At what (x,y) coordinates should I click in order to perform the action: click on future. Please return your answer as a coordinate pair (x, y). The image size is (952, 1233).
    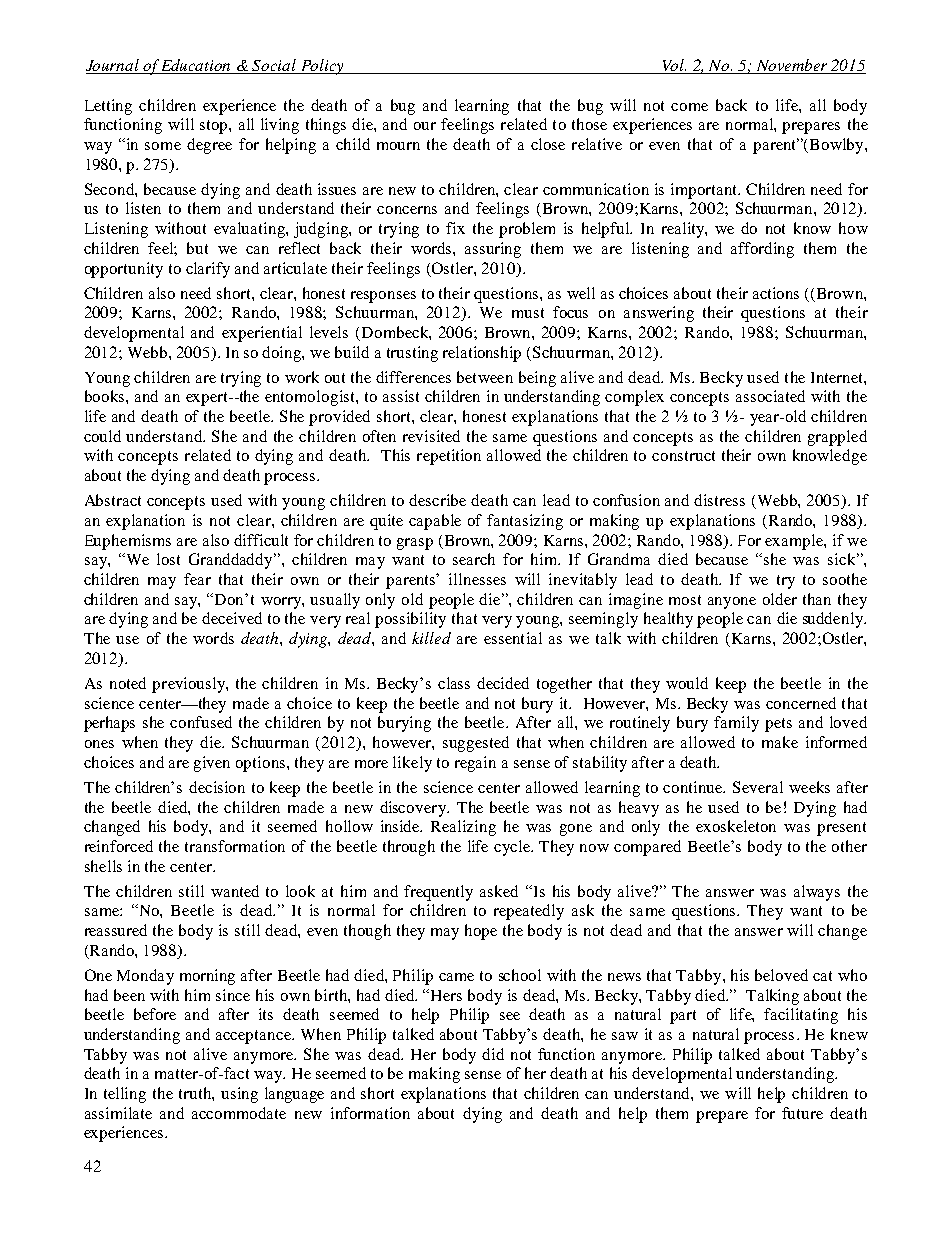
    Looking at the image, I should click on (802, 1113).
